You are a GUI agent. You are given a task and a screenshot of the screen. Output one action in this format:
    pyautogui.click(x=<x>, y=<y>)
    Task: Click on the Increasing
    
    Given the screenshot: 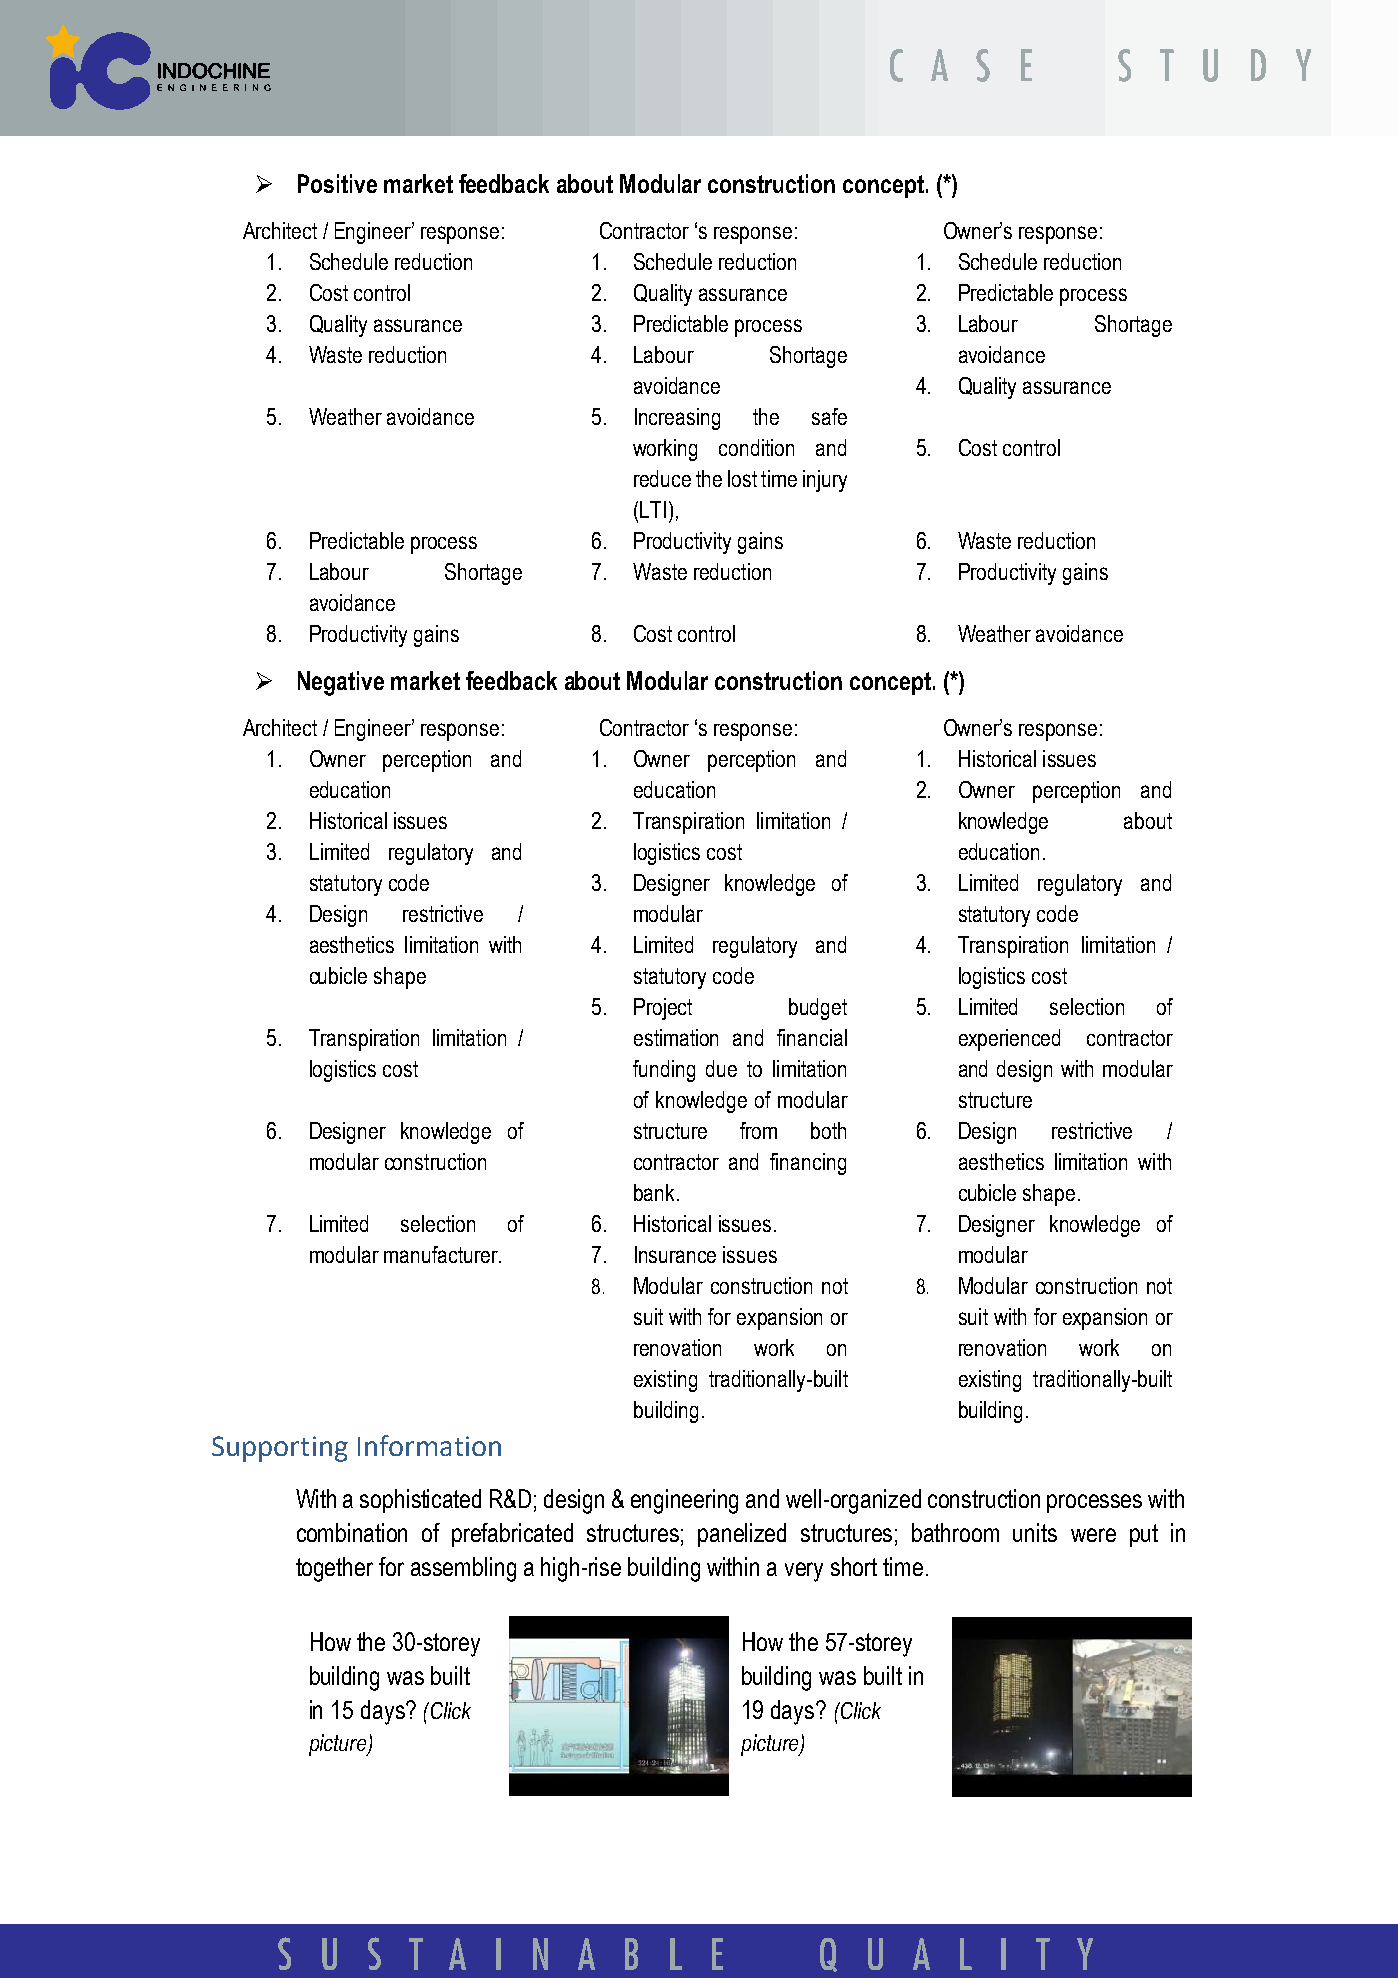 What is the action you would take?
    pyautogui.click(x=677, y=419)
